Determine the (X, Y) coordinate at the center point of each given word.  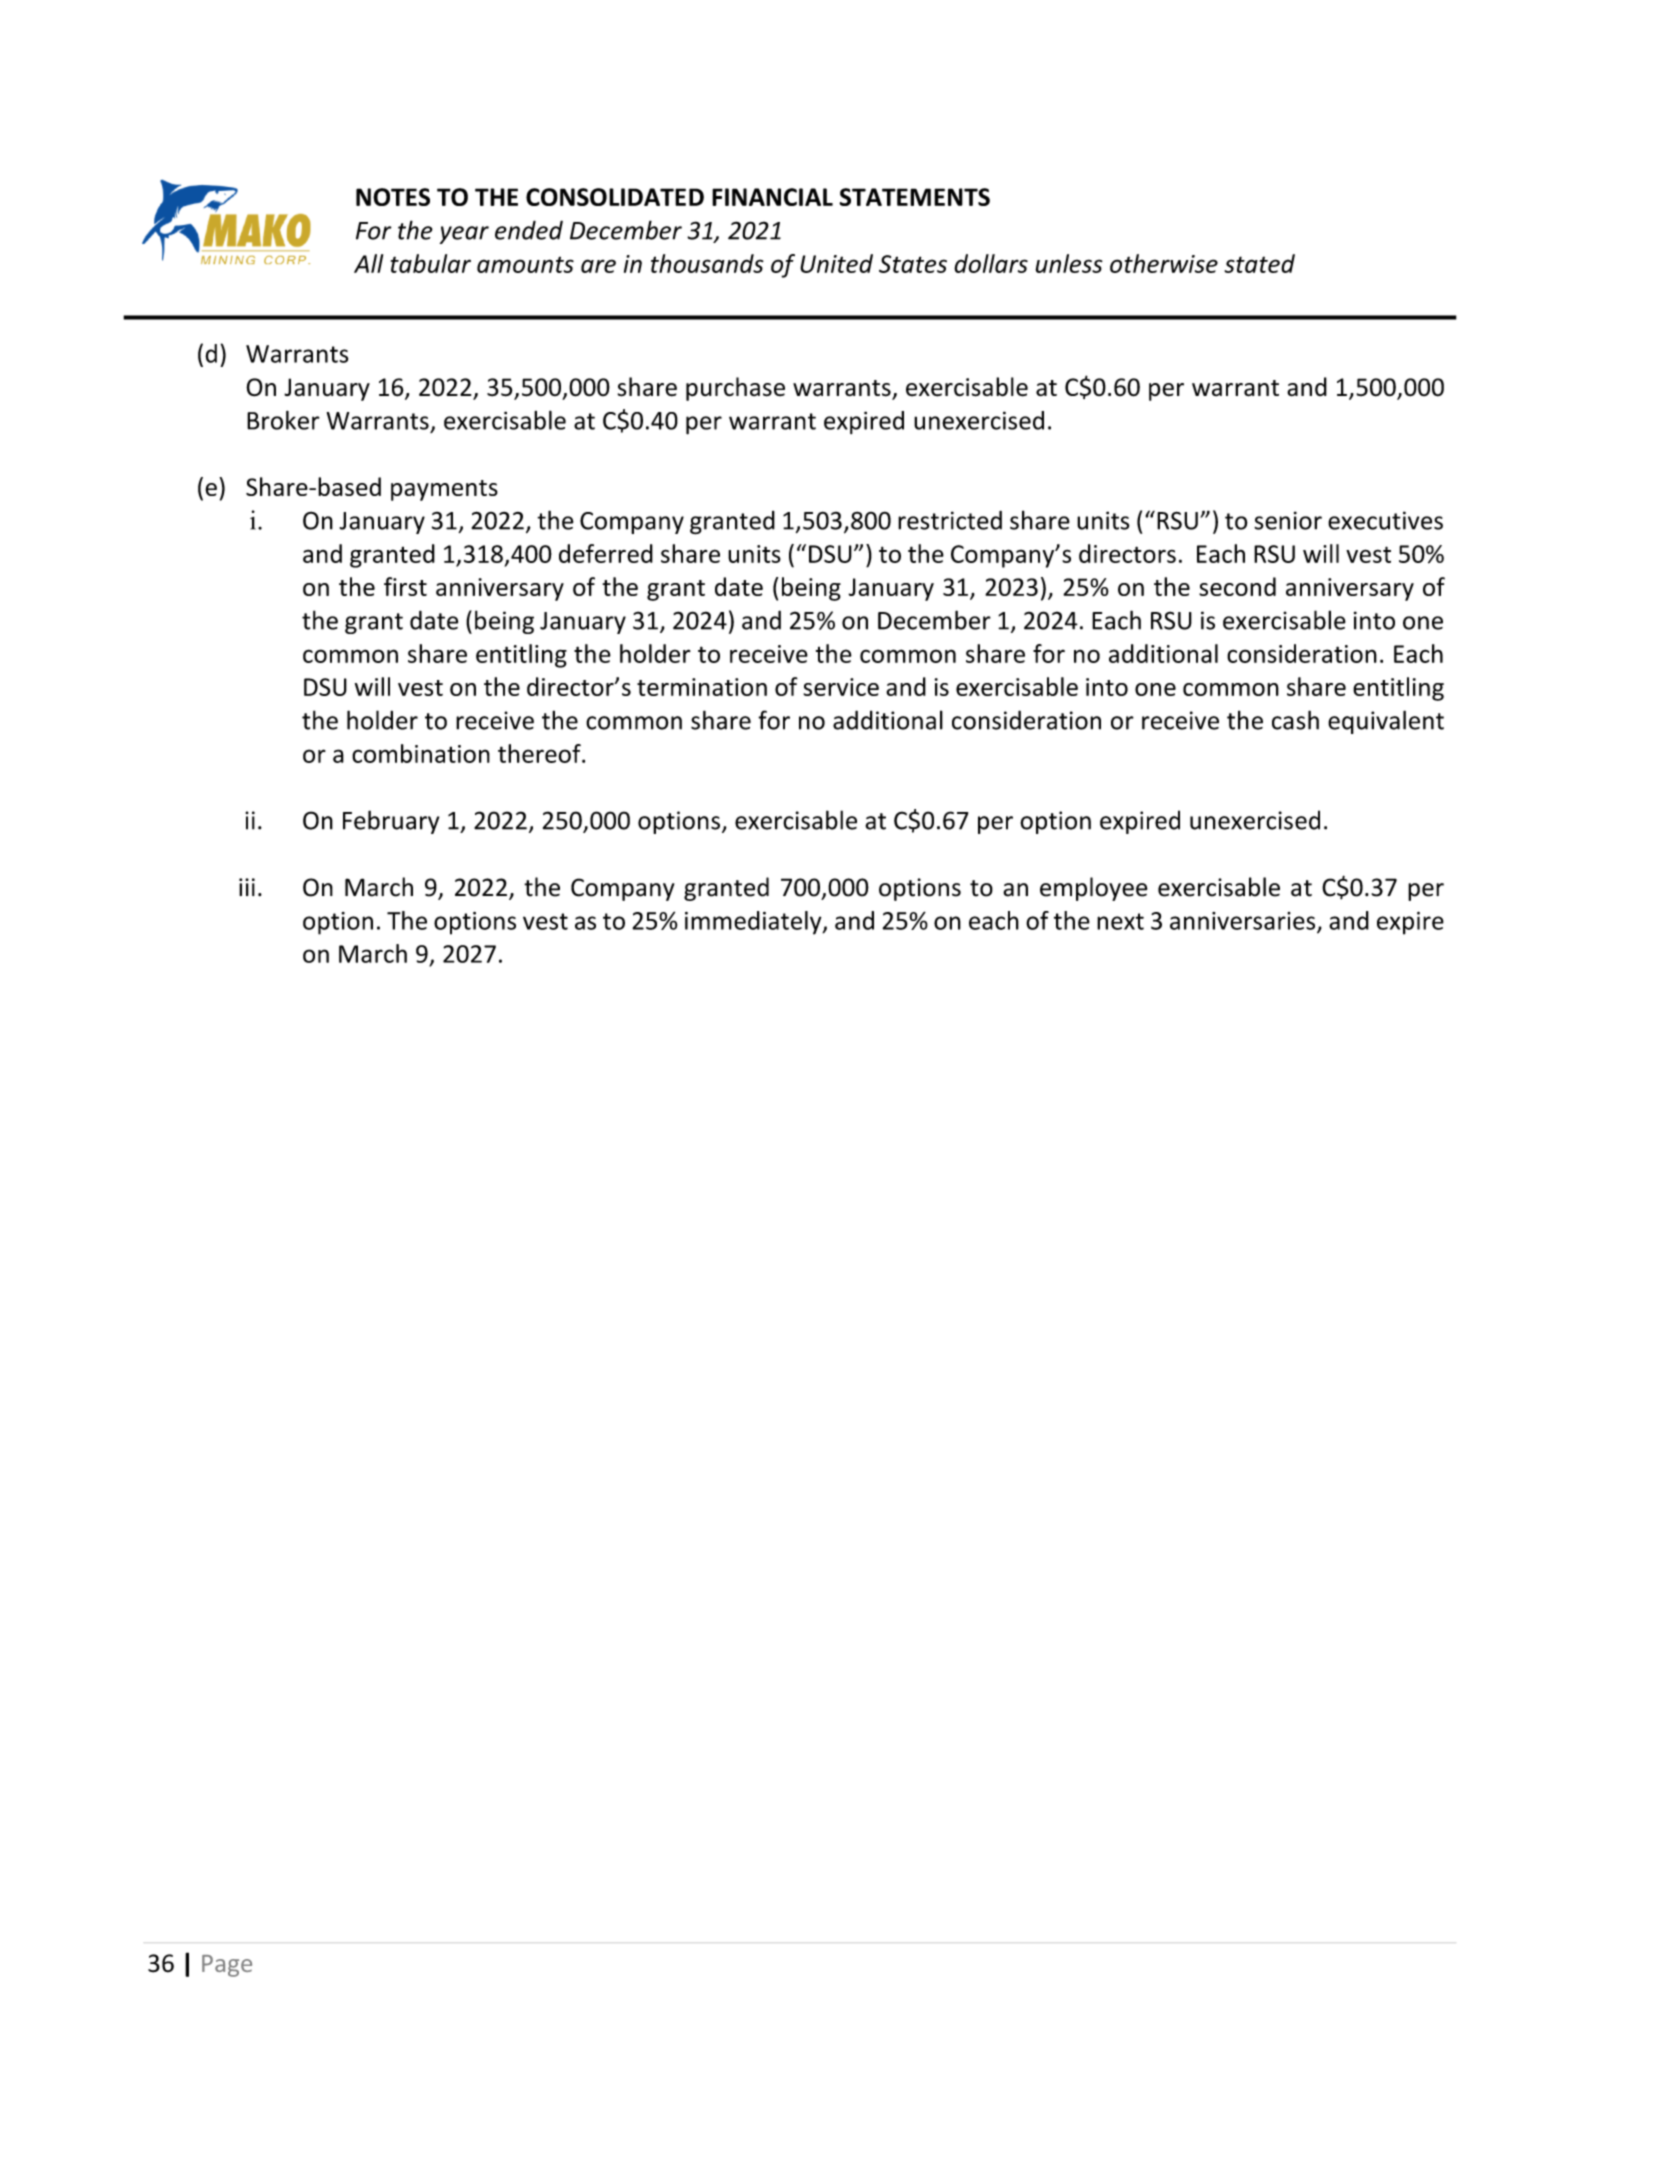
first (405, 586)
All (368, 263)
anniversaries (1244, 922)
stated (1259, 263)
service (841, 687)
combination (421, 753)
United (836, 263)
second (1237, 586)
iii (247, 887)
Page (227, 1966)
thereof (540, 753)
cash (1295, 720)
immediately (754, 923)
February (391, 822)
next (1120, 921)
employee (1094, 889)
